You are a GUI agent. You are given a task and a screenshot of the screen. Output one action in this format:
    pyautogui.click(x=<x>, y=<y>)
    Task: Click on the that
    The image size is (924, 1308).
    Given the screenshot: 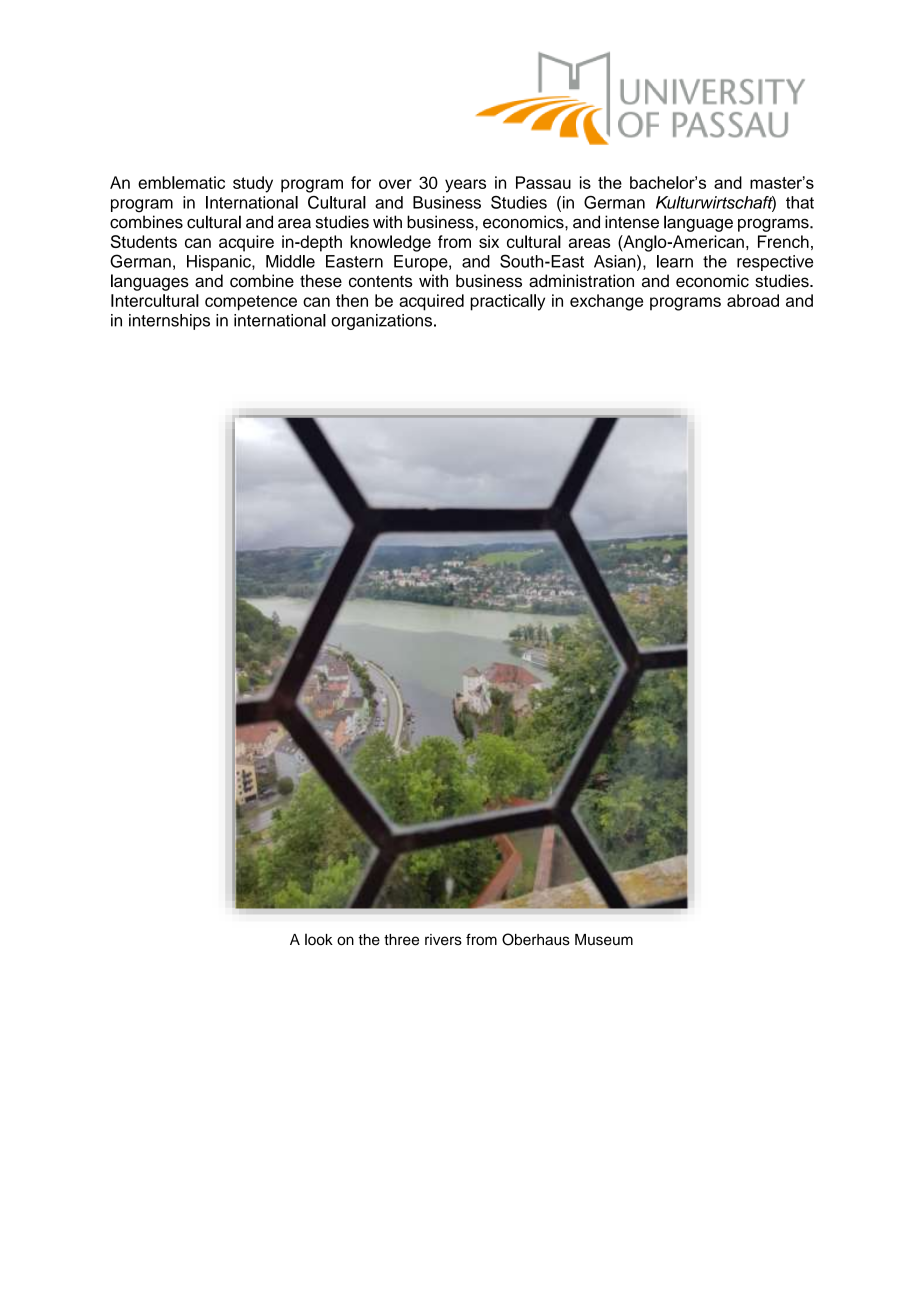 What is the action you would take?
    pyautogui.click(x=800, y=202)
